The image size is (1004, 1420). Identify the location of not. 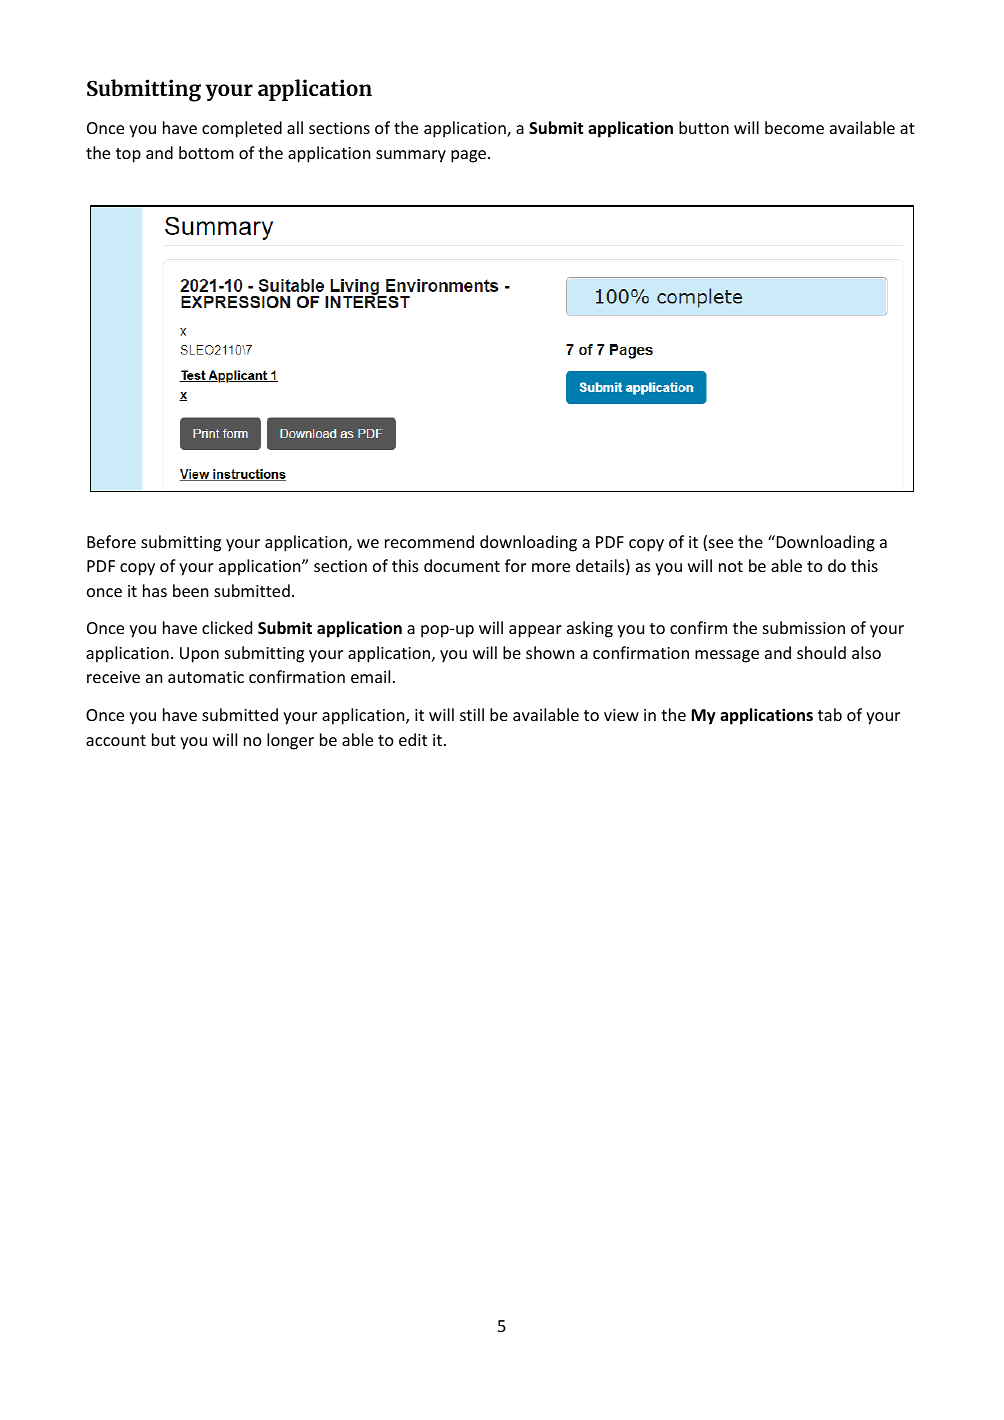
(731, 566).
